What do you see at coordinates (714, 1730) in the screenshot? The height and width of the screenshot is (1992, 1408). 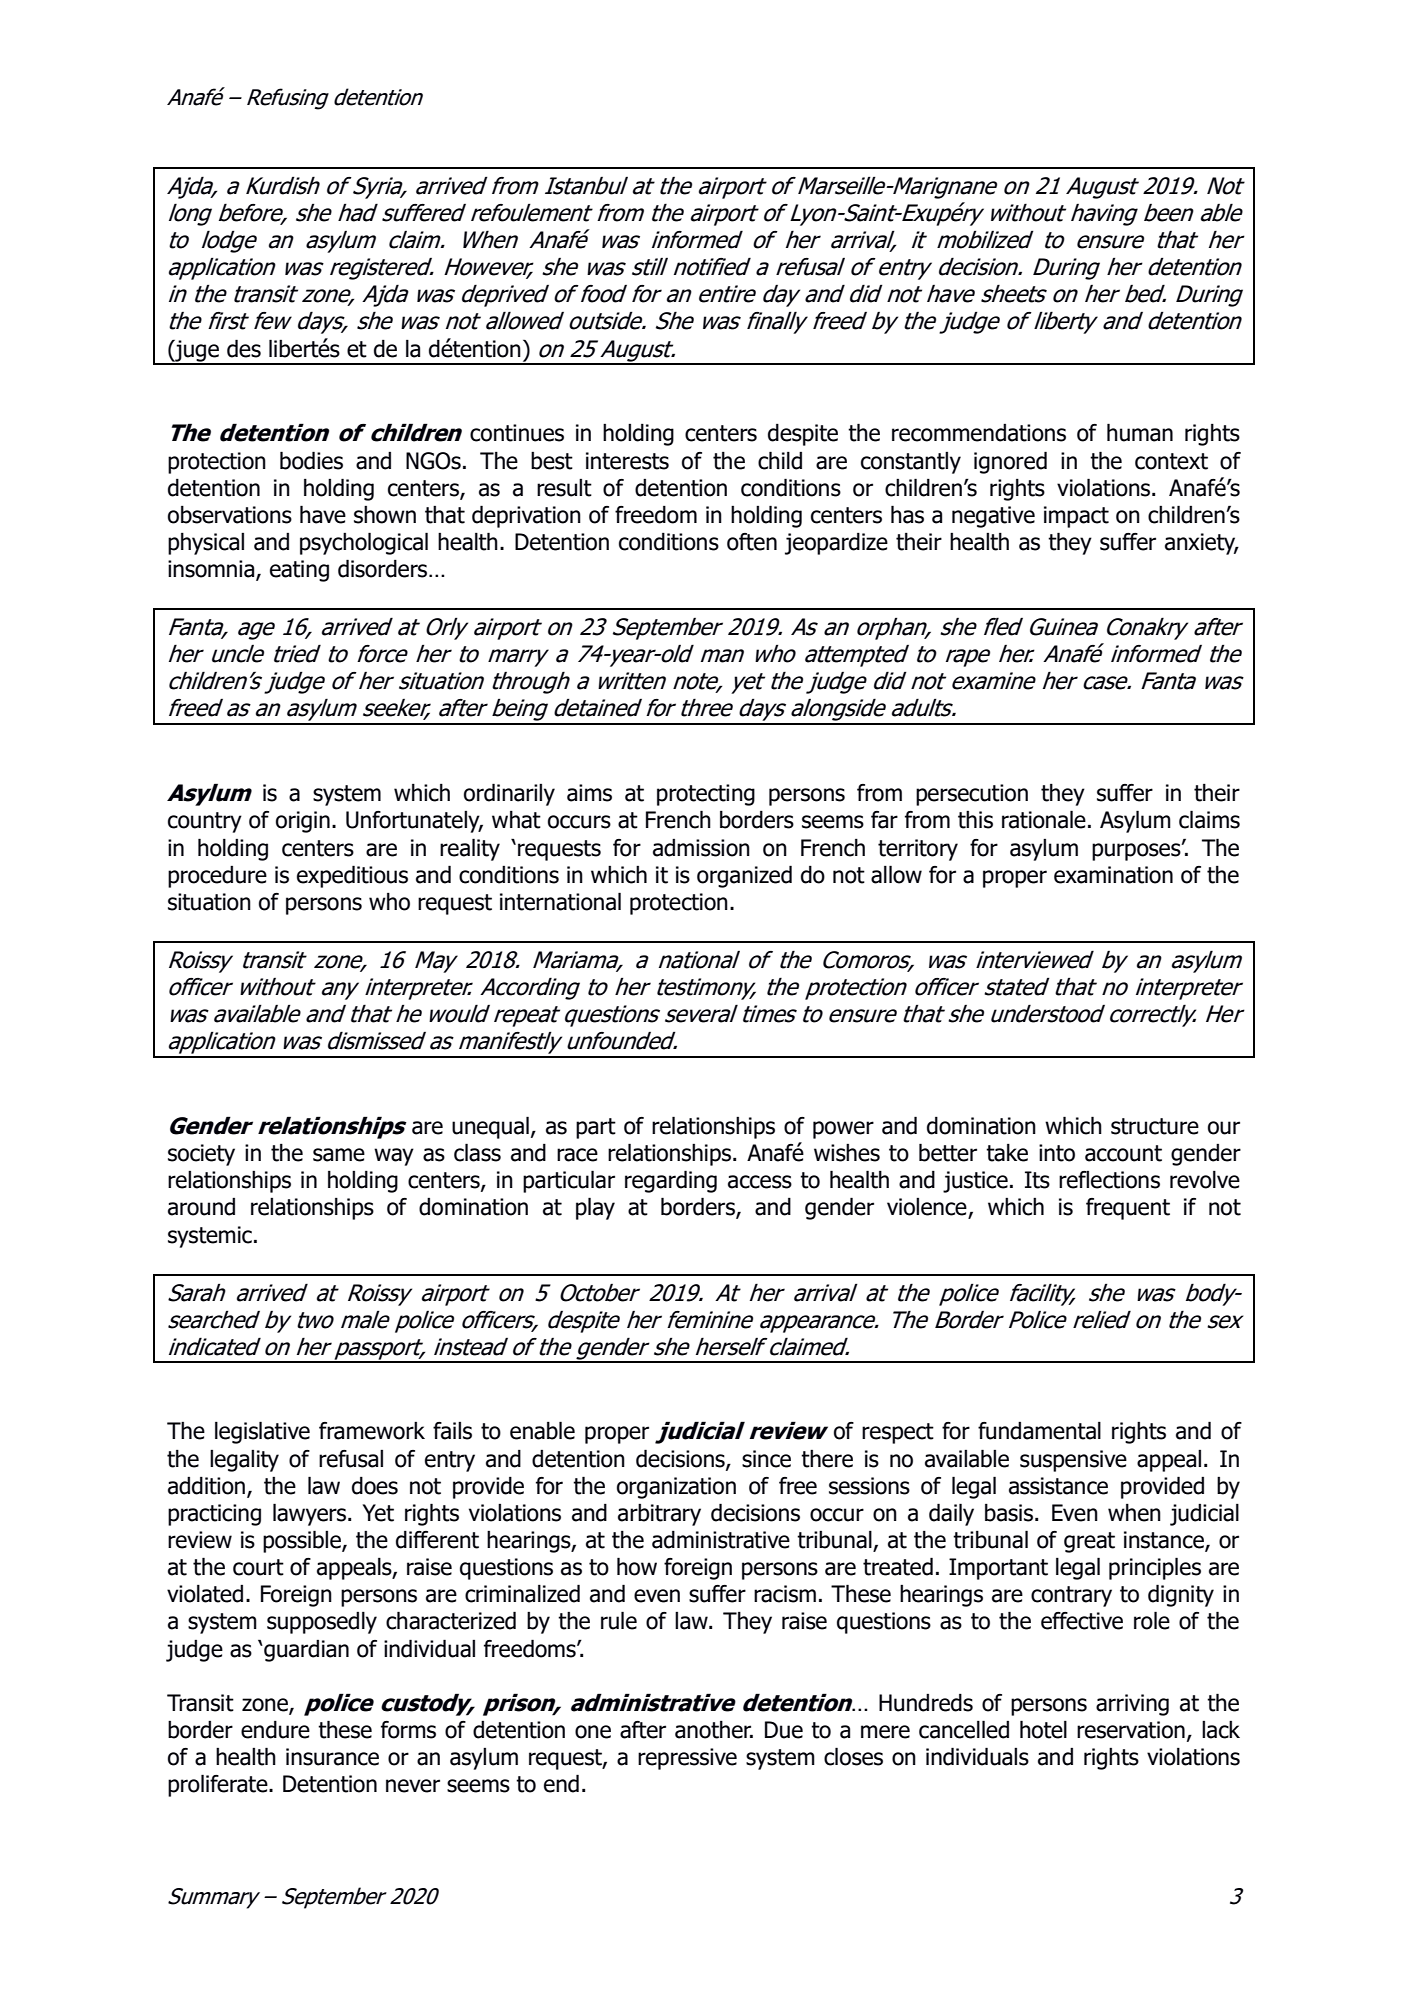 I see `another` at bounding box center [714, 1730].
